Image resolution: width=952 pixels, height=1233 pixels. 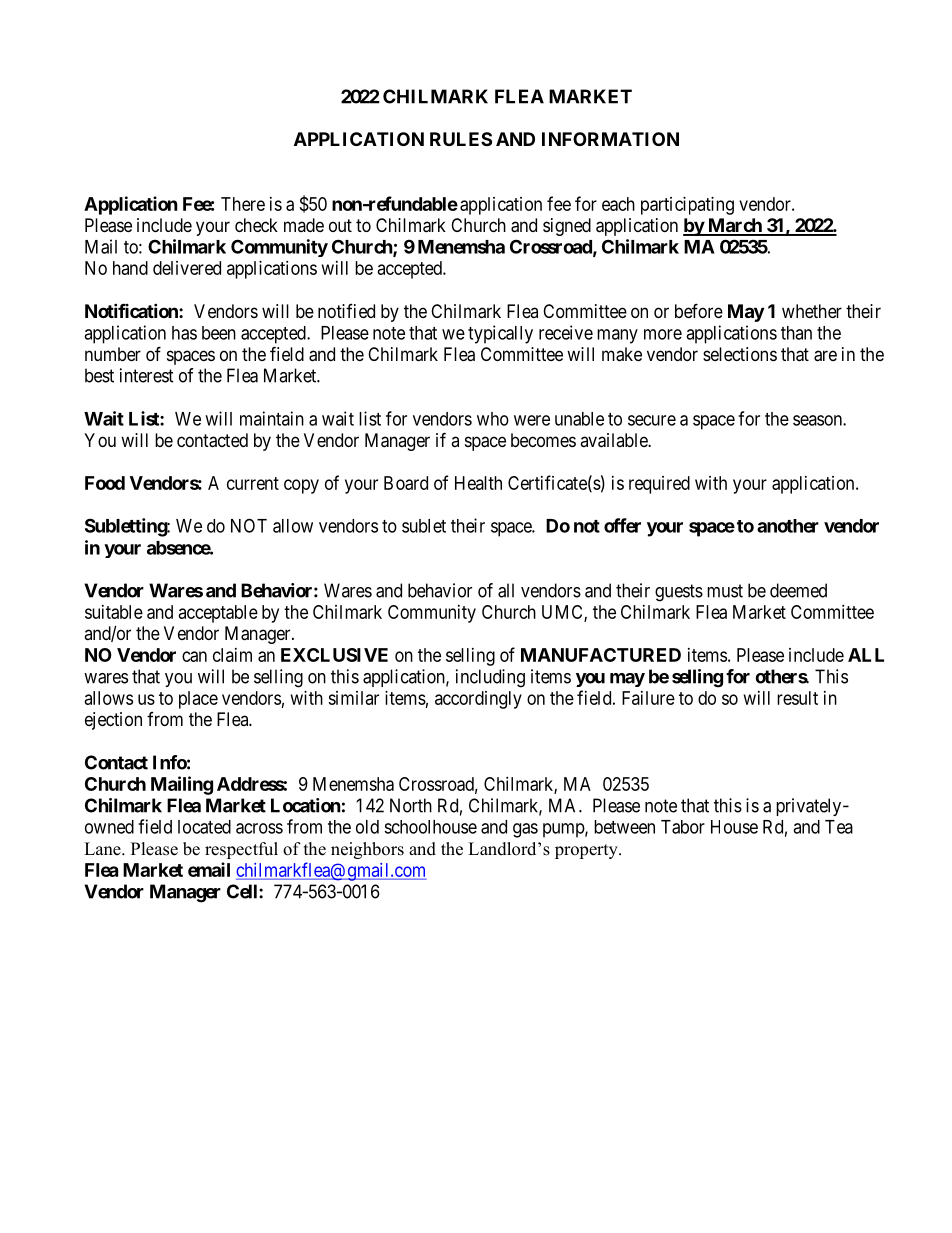 I want to click on participating, so click(x=687, y=206).
